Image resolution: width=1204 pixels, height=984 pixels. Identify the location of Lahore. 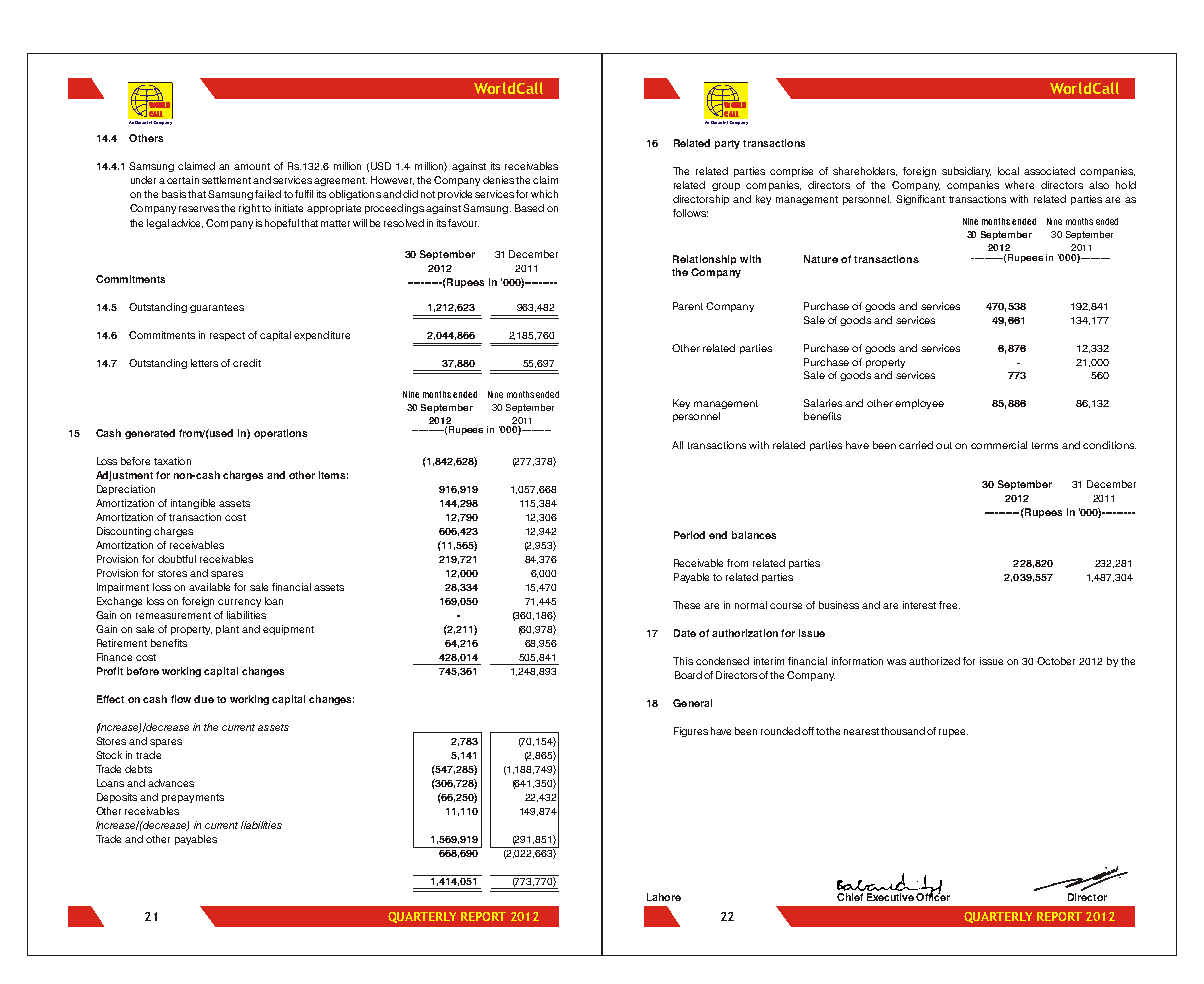
(664, 897).
